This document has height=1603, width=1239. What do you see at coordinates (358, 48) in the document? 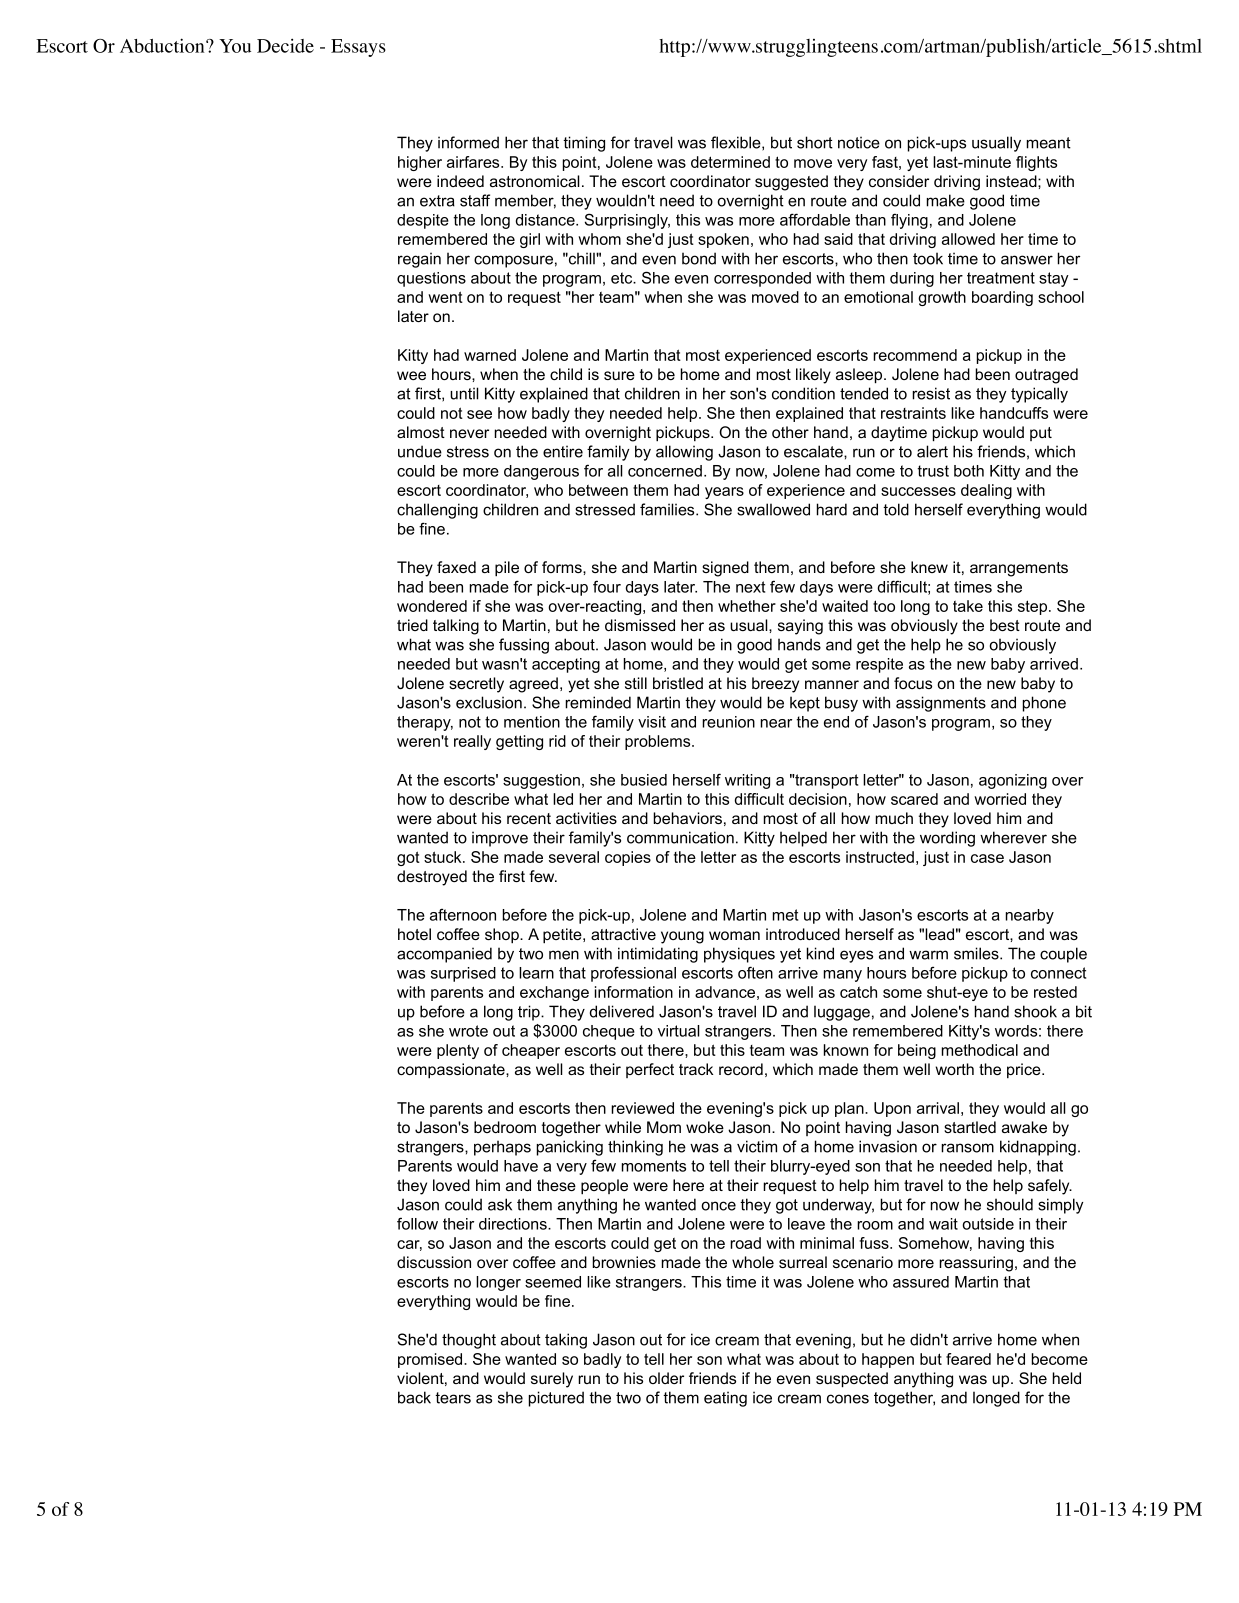
I see `Essays` at bounding box center [358, 48].
